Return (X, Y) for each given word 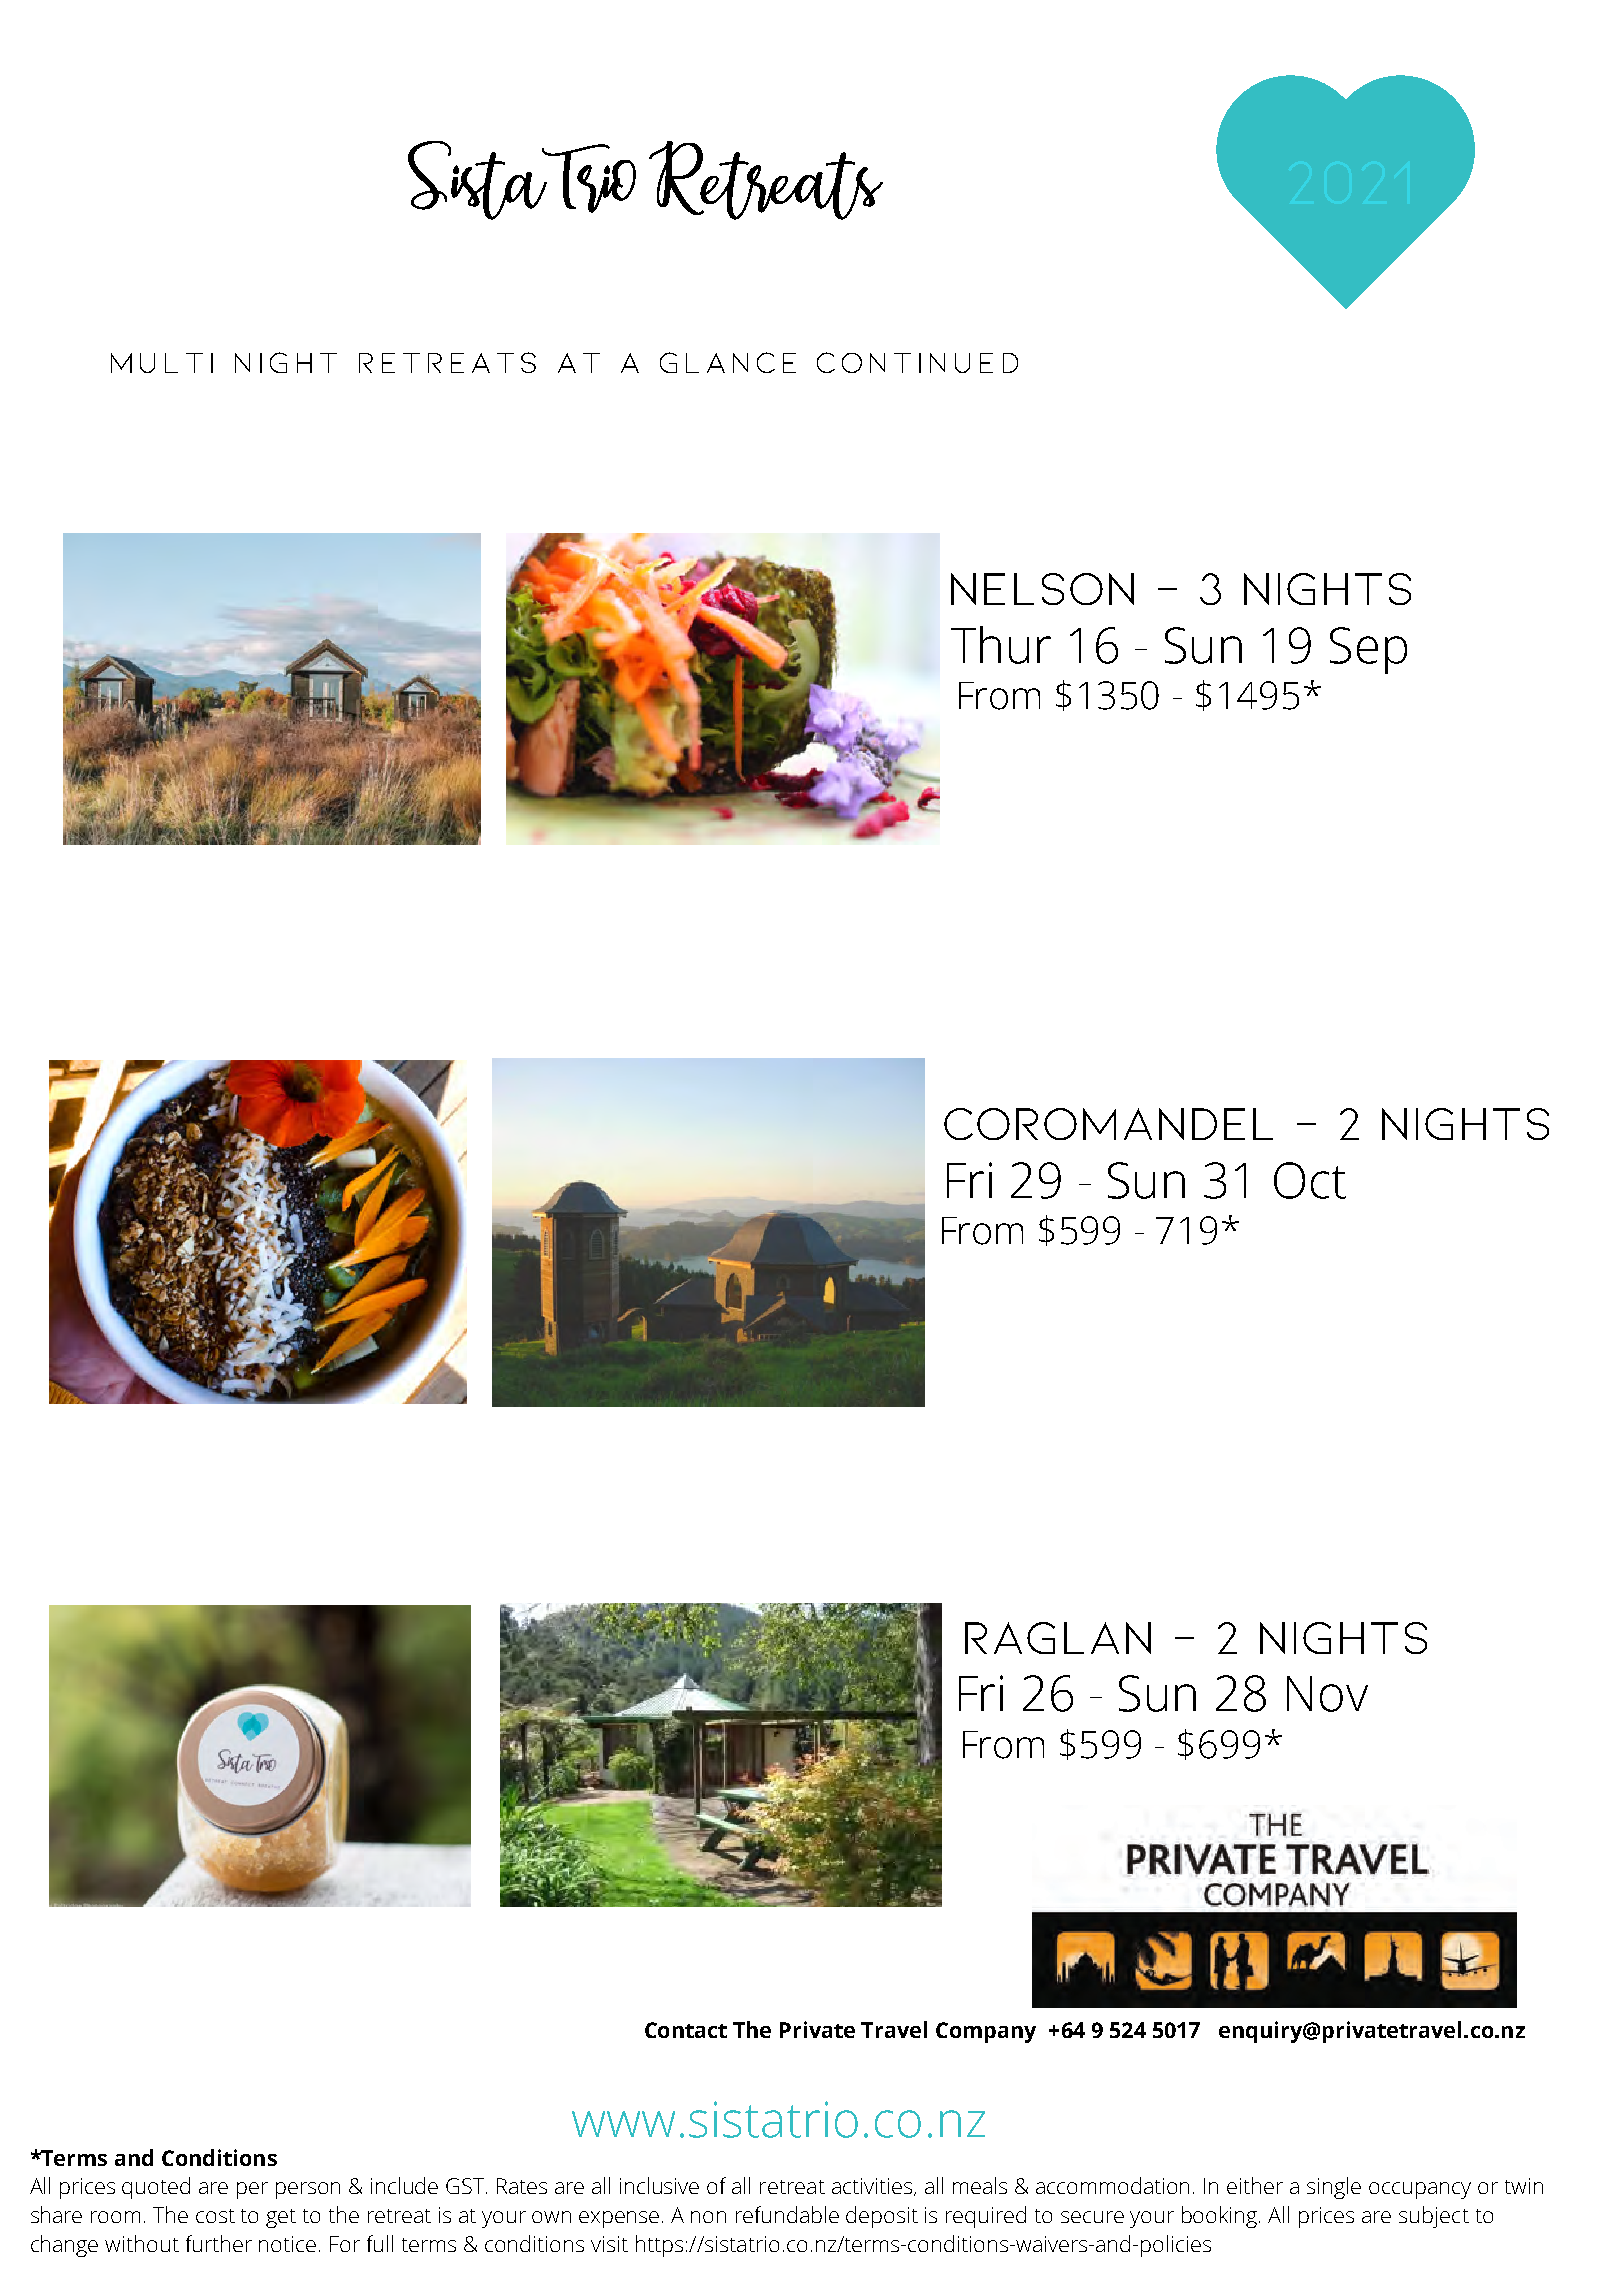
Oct (1310, 1180)
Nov (1327, 1694)
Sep (1368, 650)
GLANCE (728, 362)
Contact (686, 2030)
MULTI (162, 363)
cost (215, 2216)
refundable (787, 2214)
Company (986, 2032)
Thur (1001, 645)
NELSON (1042, 589)
